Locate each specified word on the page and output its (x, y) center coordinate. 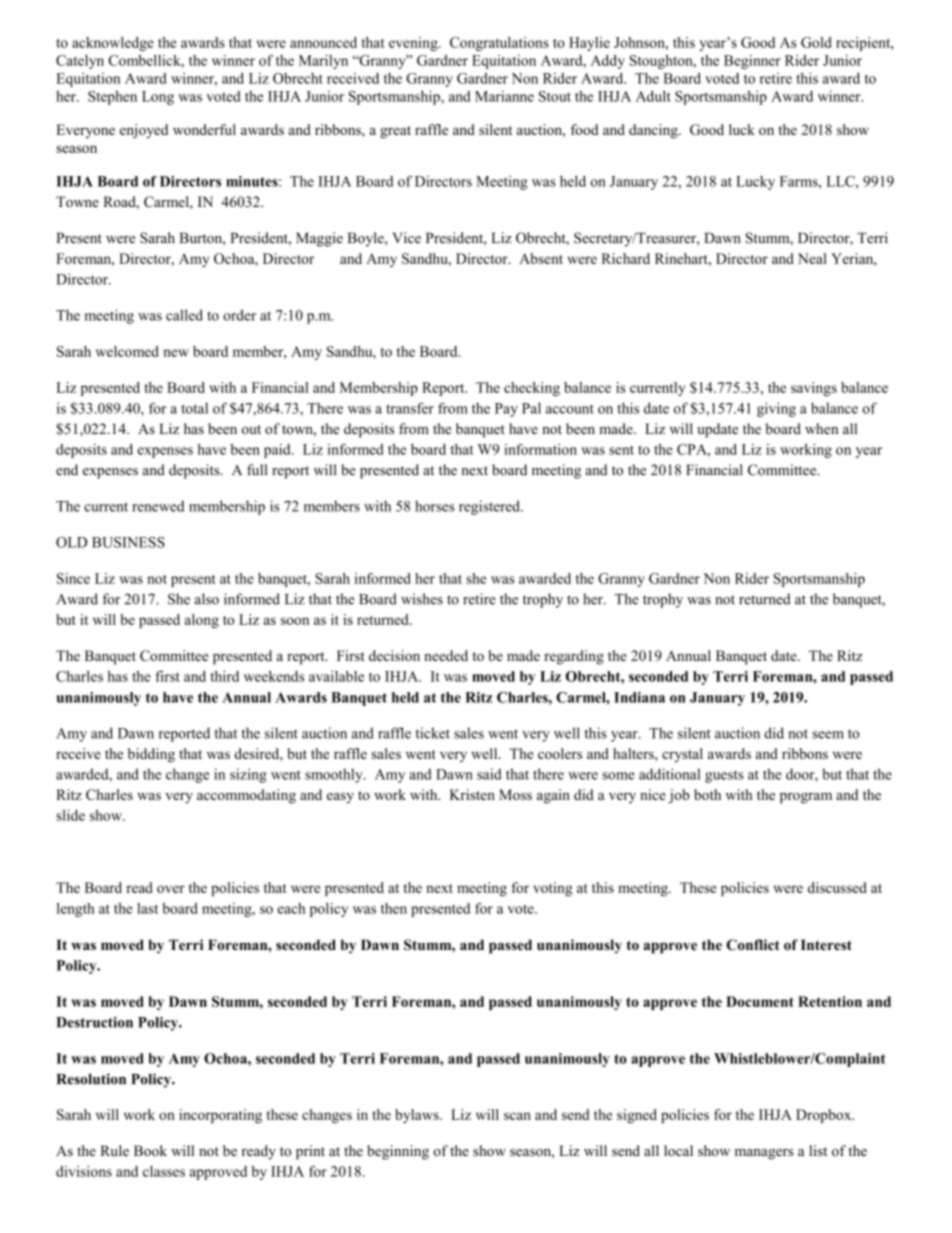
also (207, 599)
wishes (422, 599)
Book (150, 1151)
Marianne (504, 96)
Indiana (639, 697)
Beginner (752, 62)
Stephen (112, 97)
